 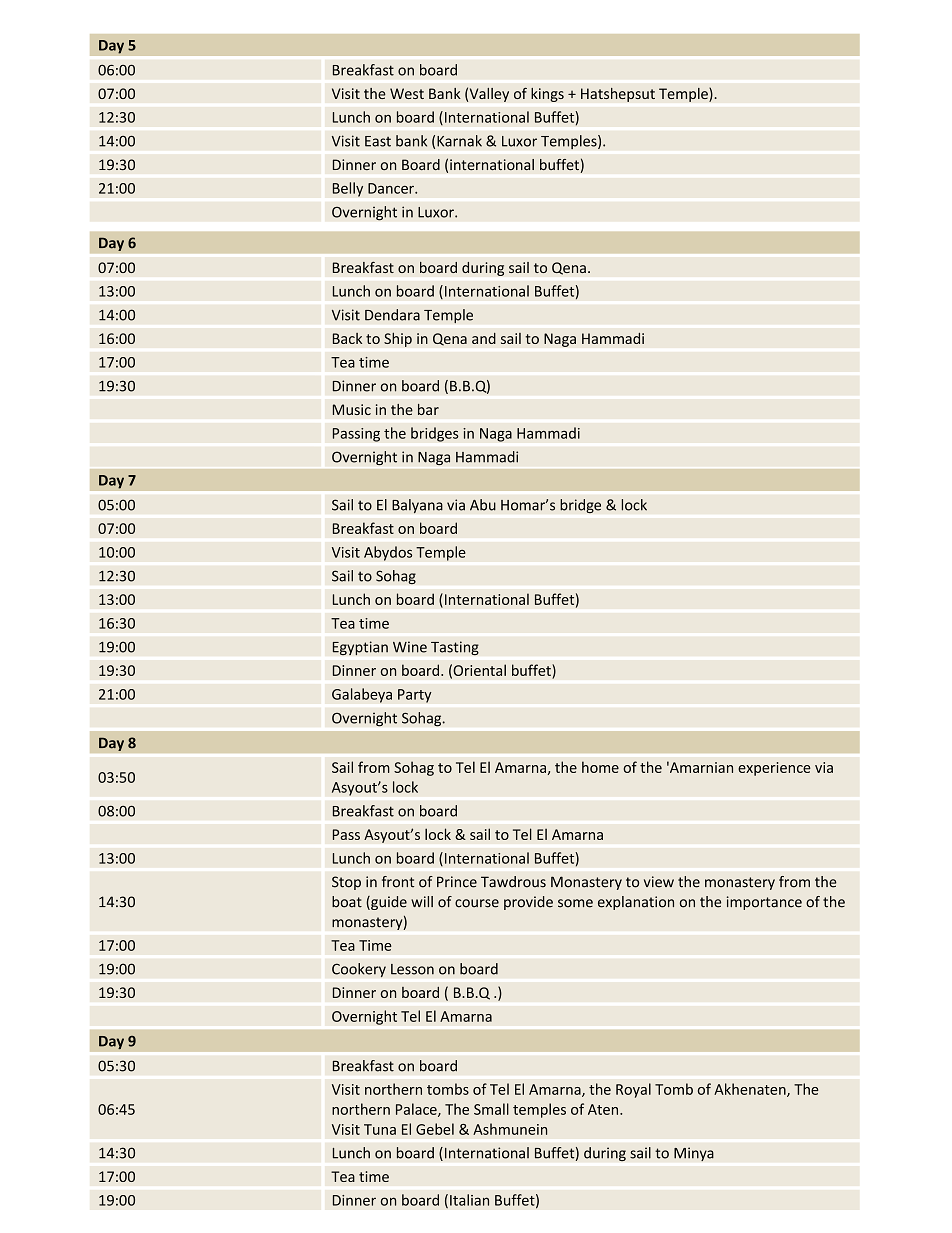 I want to click on Wine, so click(x=410, y=647).
